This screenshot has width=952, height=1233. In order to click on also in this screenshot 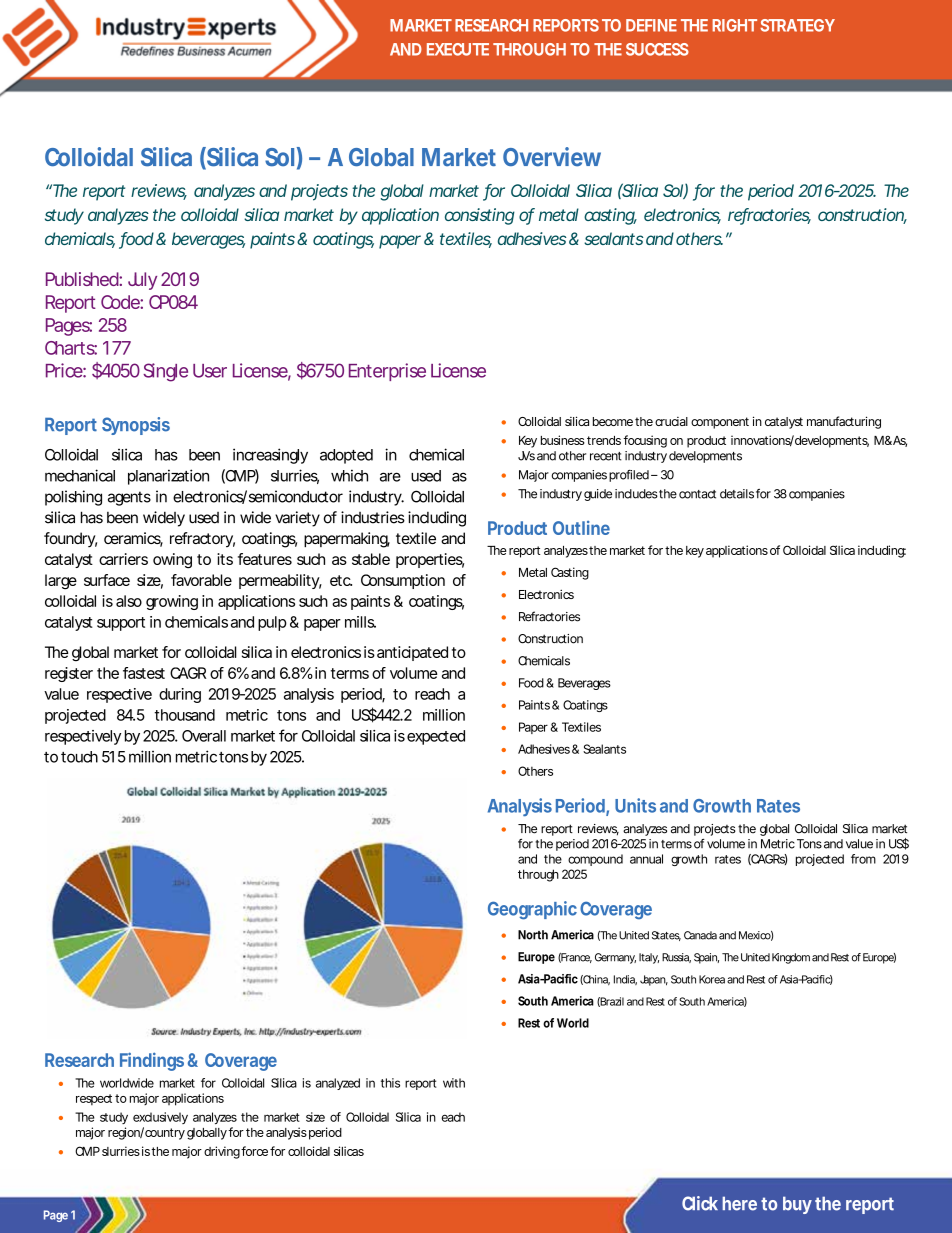, I will do `click(129, 601)`.
